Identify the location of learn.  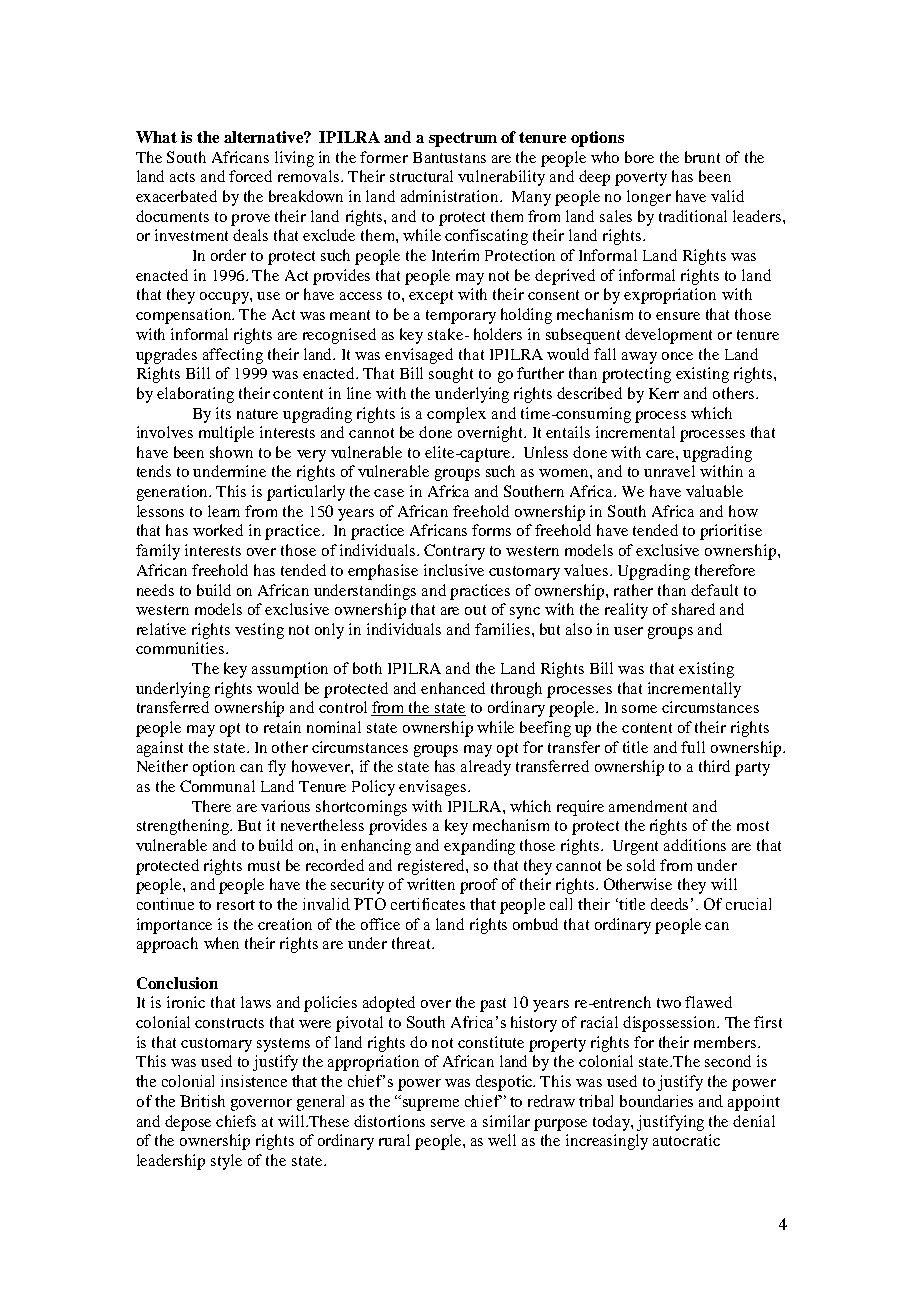
(224, 511).
